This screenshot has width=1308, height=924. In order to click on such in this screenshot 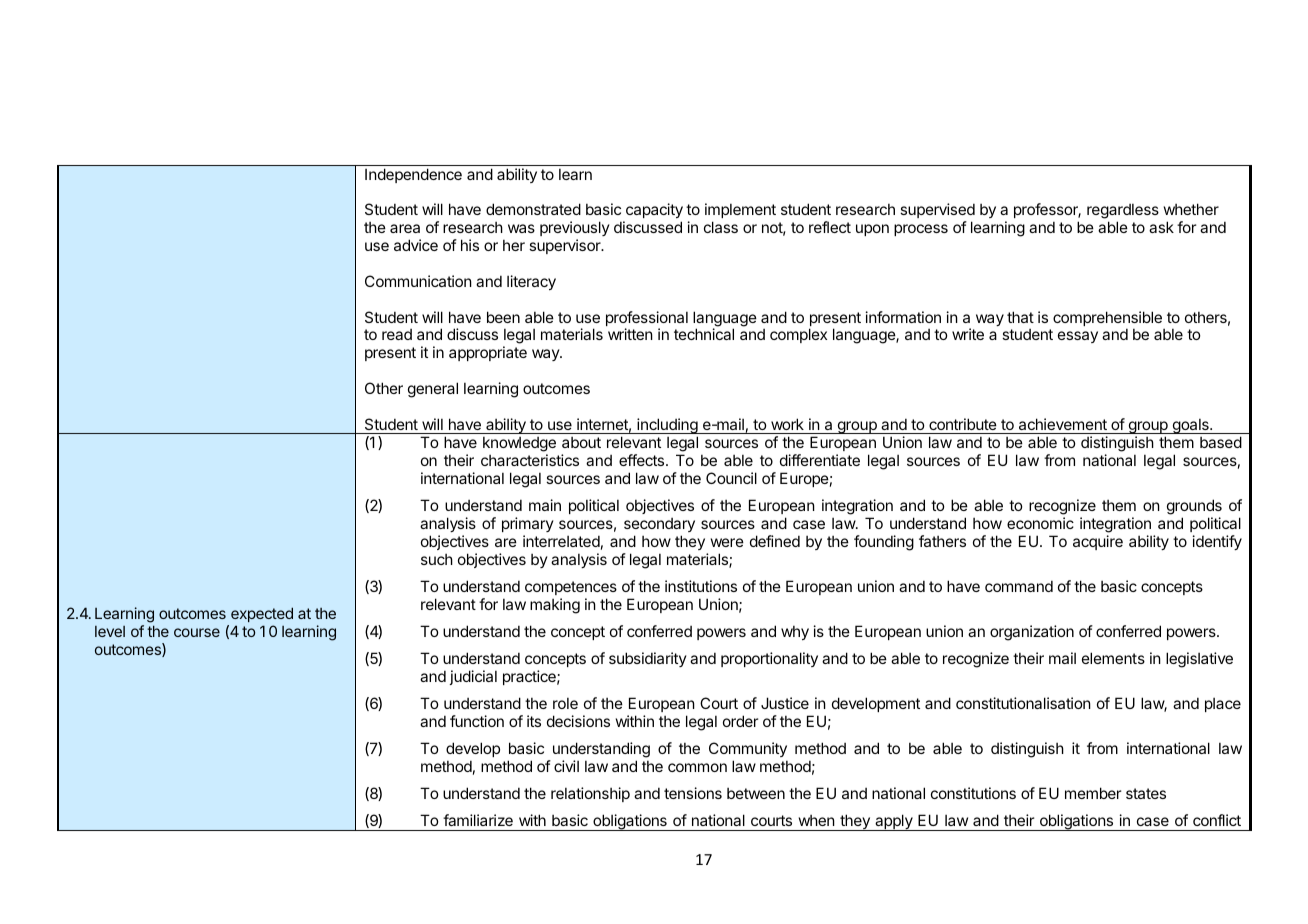, I will do `click(437, 559)`.
